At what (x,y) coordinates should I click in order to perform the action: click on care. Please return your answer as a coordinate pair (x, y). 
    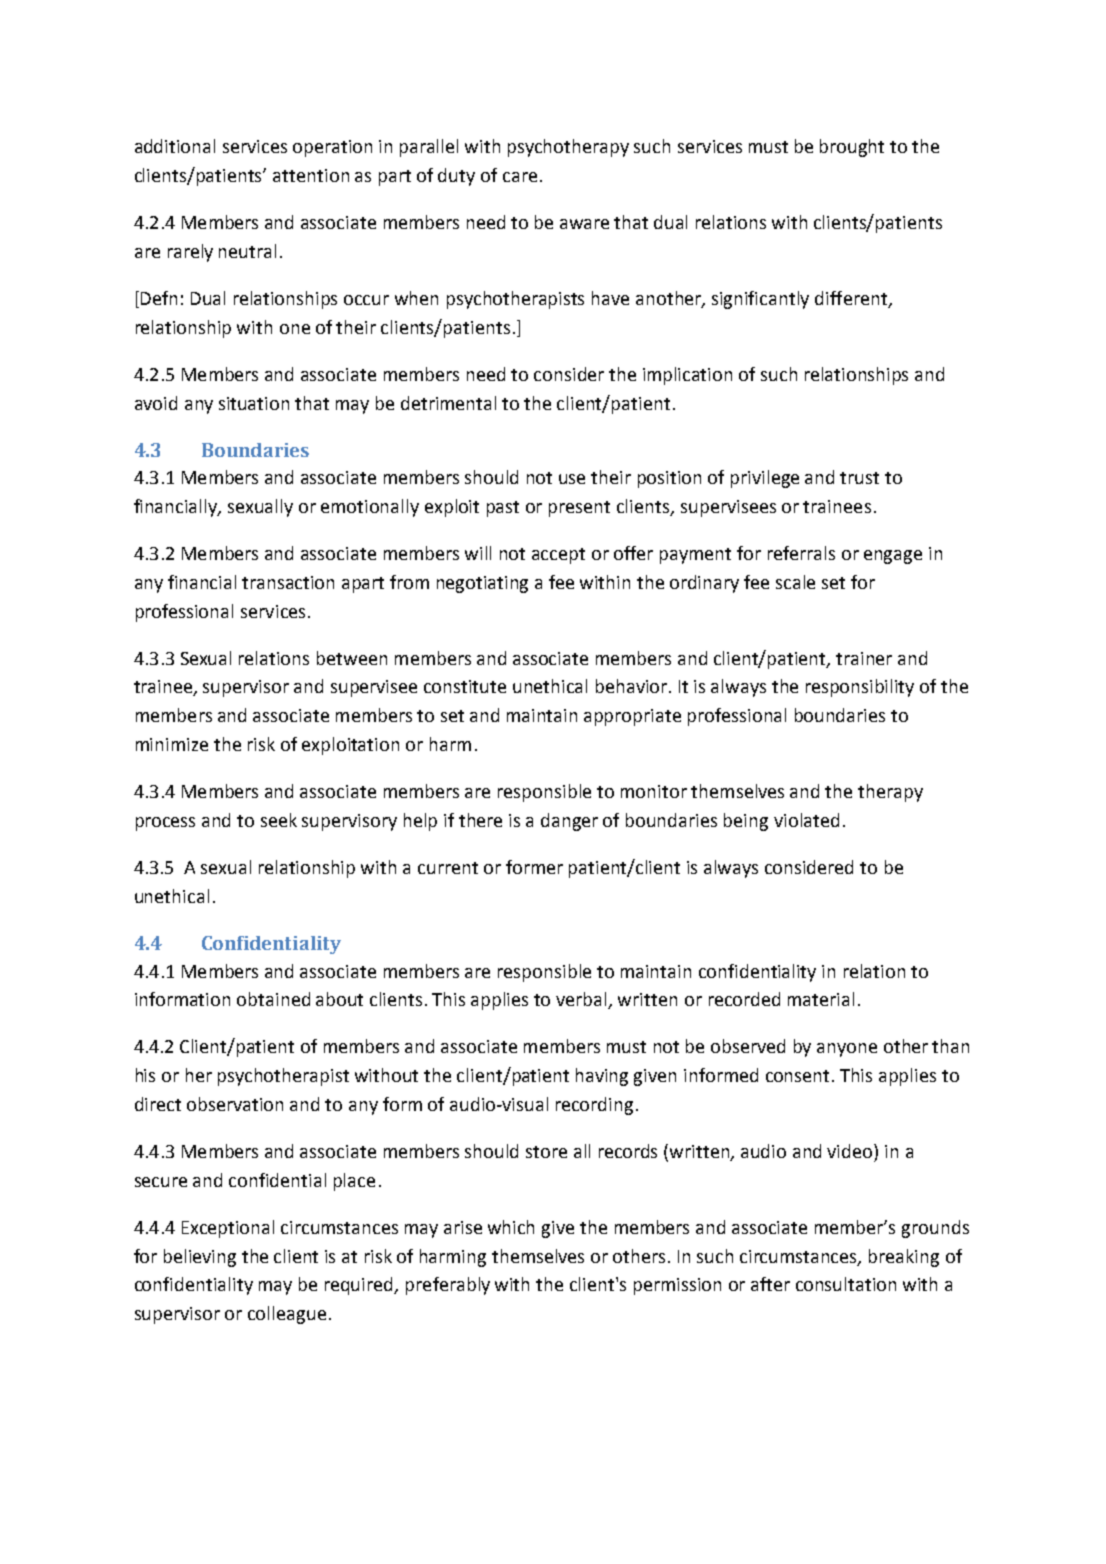
    Looking at the image, I should click on (520, 177).
